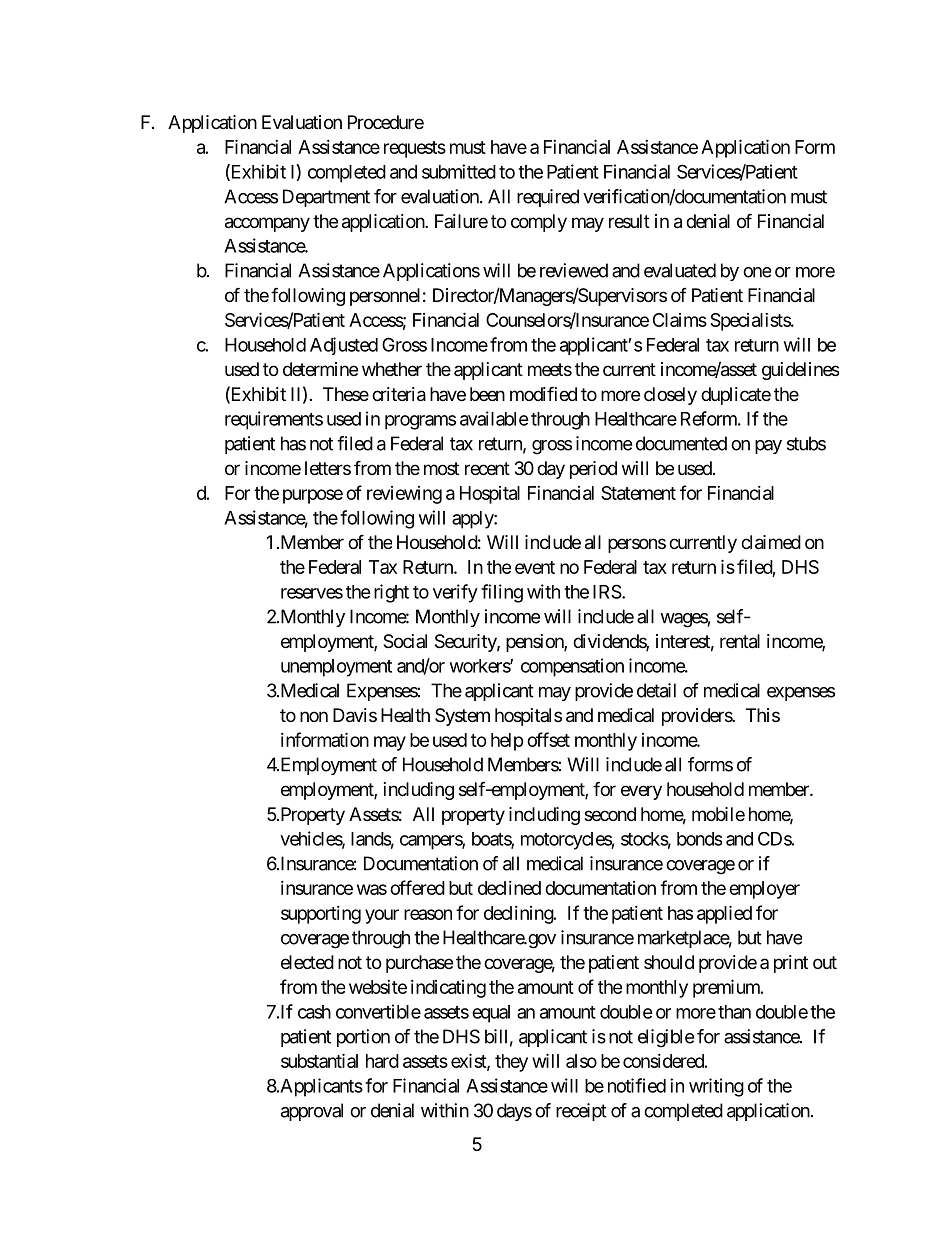 The width and height of the screenshot is (952, 1233). Describe the element at coordinates (548, 198) in the screenshot. I see `required` at that location.
